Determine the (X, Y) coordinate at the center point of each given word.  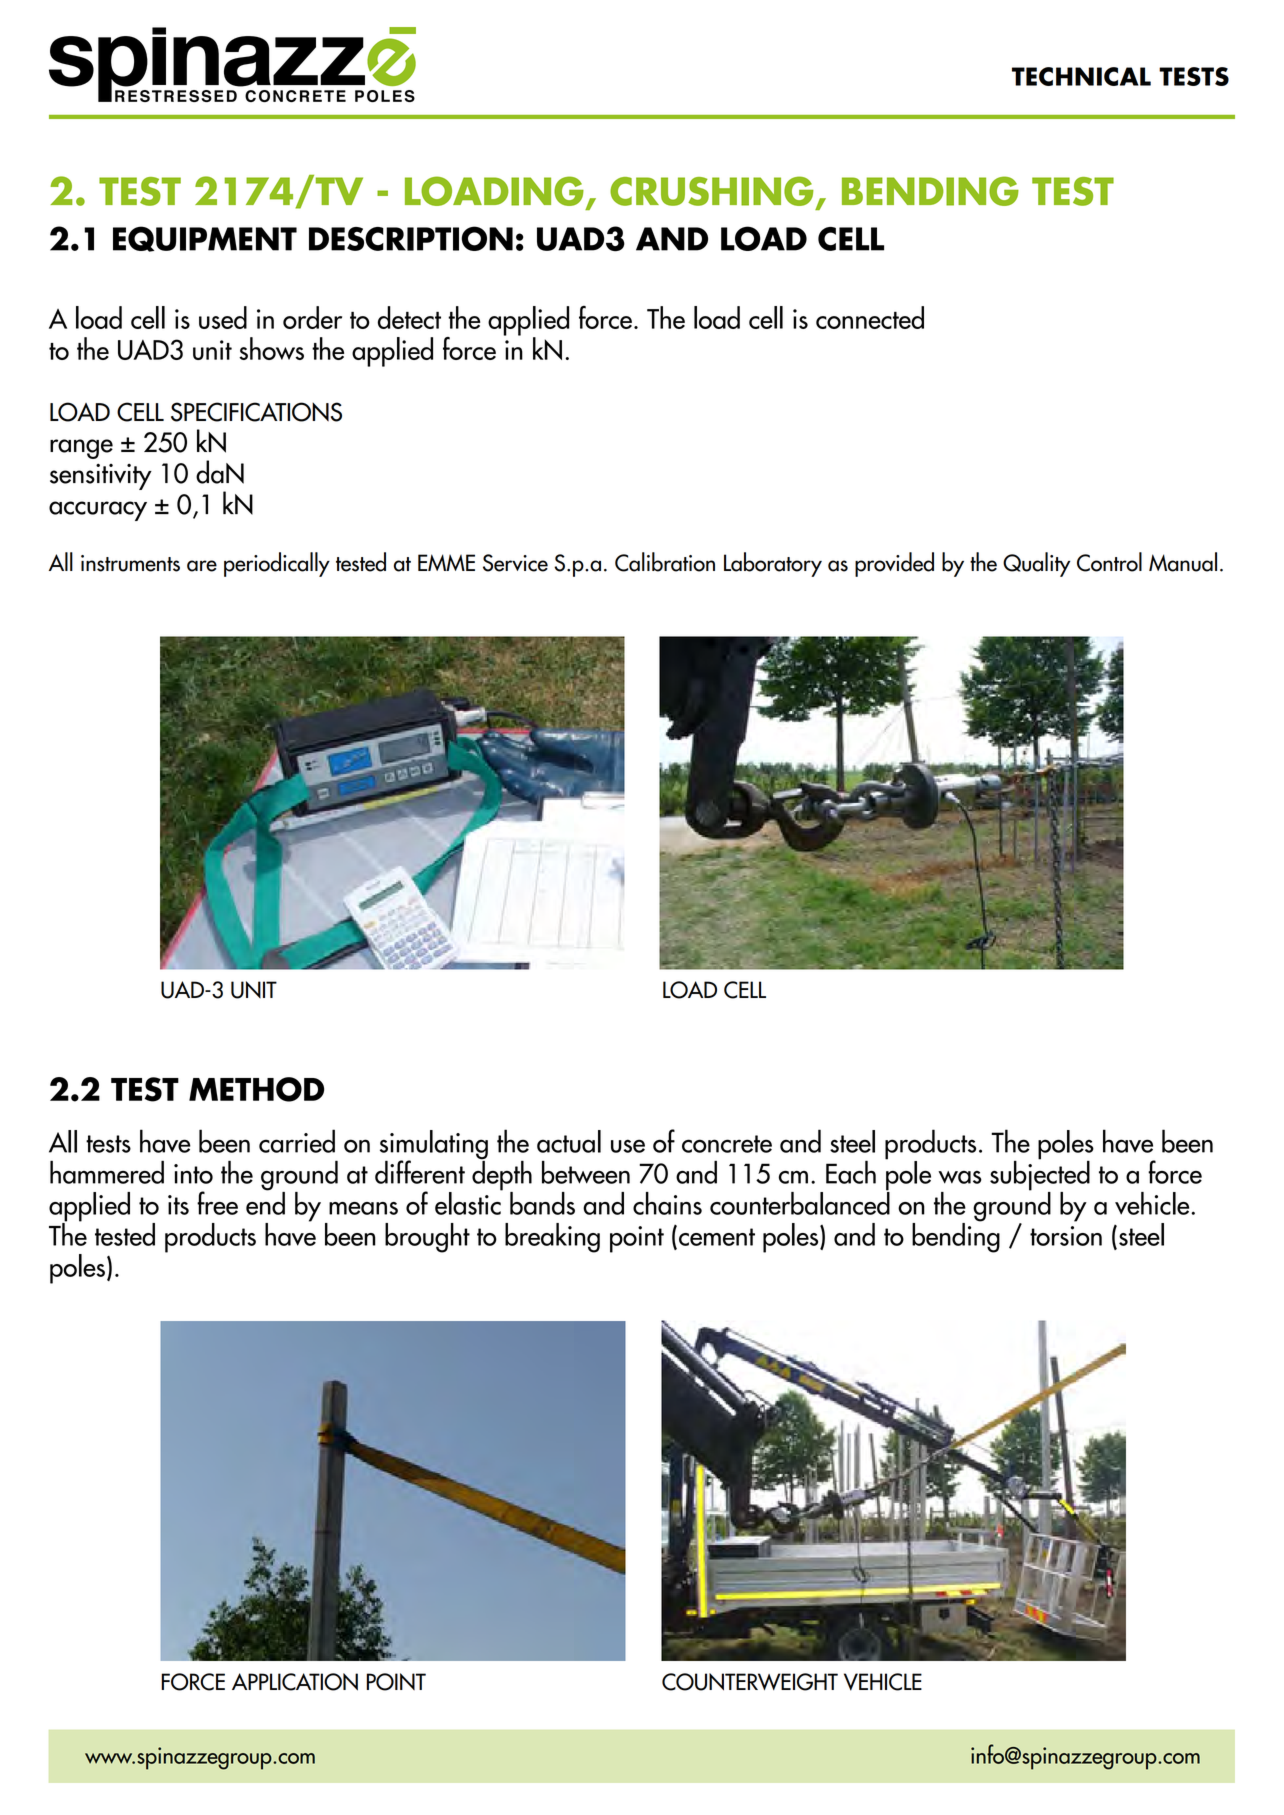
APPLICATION (295, 1682)
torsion (1066, 1236)
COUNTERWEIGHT (750, 1682)
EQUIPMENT (205, 239)
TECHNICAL (1081, 76)
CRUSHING (712, 191)
